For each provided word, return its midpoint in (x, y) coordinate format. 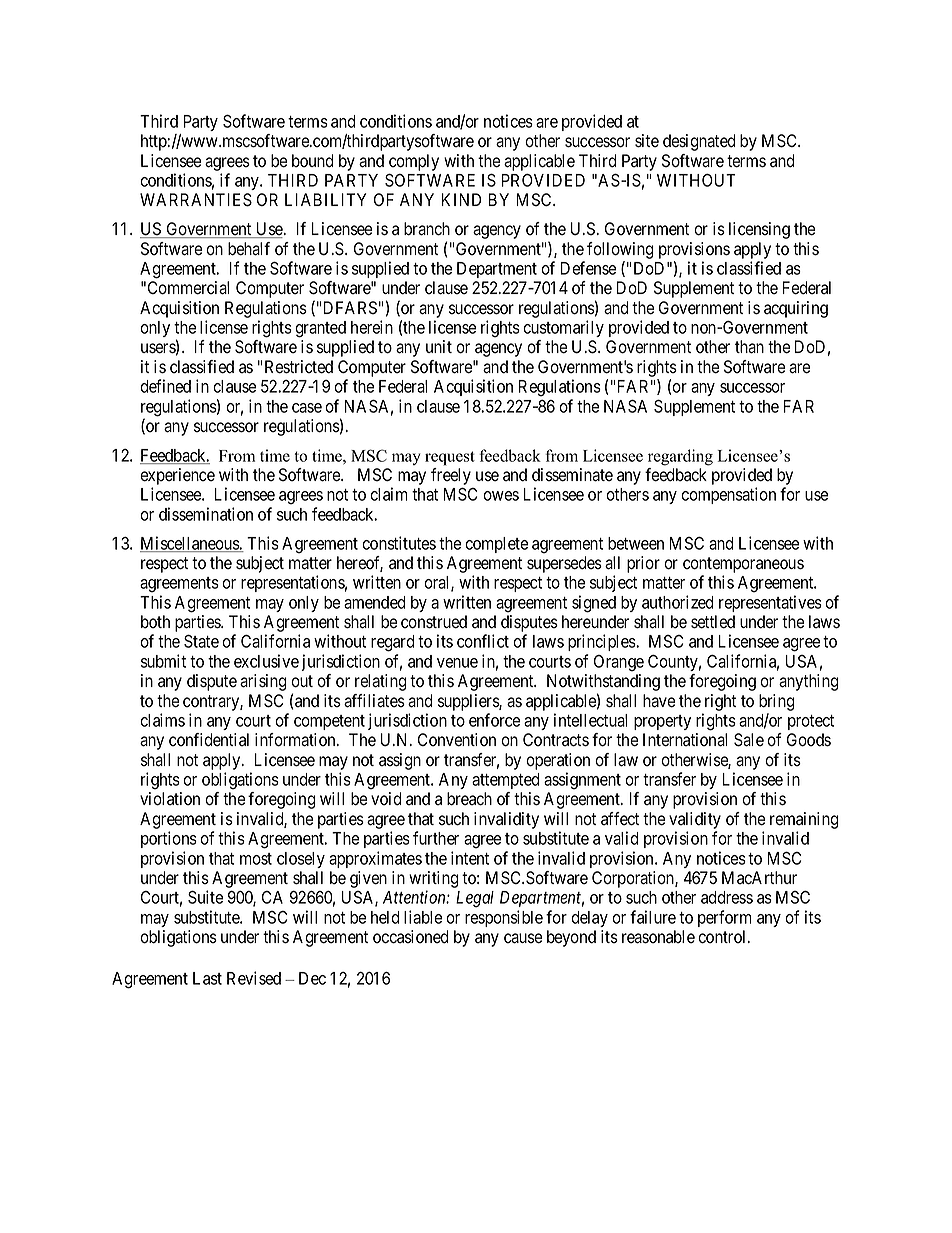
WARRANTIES (196, 200)
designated (699, 142)
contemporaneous (743, 565)
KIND (461, 199)
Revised (254, 978)
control (723, 937)
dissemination (206, 514)
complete (496, 545)
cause (523, 938)
